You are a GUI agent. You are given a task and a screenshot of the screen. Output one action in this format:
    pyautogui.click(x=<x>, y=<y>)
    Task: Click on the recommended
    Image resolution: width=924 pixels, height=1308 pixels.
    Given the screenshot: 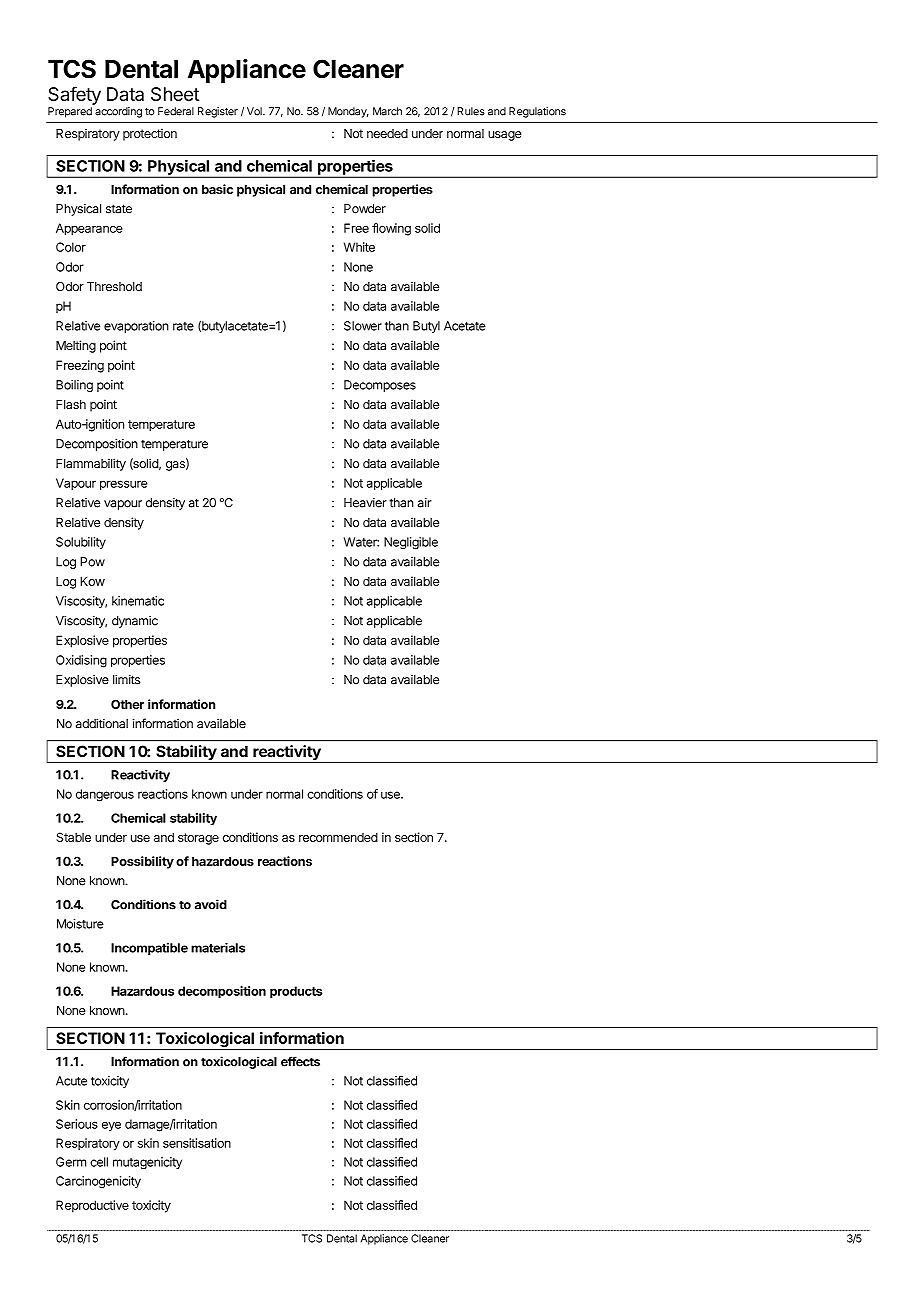 What is the action you would take?
    pyautogui.click(x=338, y=837)
